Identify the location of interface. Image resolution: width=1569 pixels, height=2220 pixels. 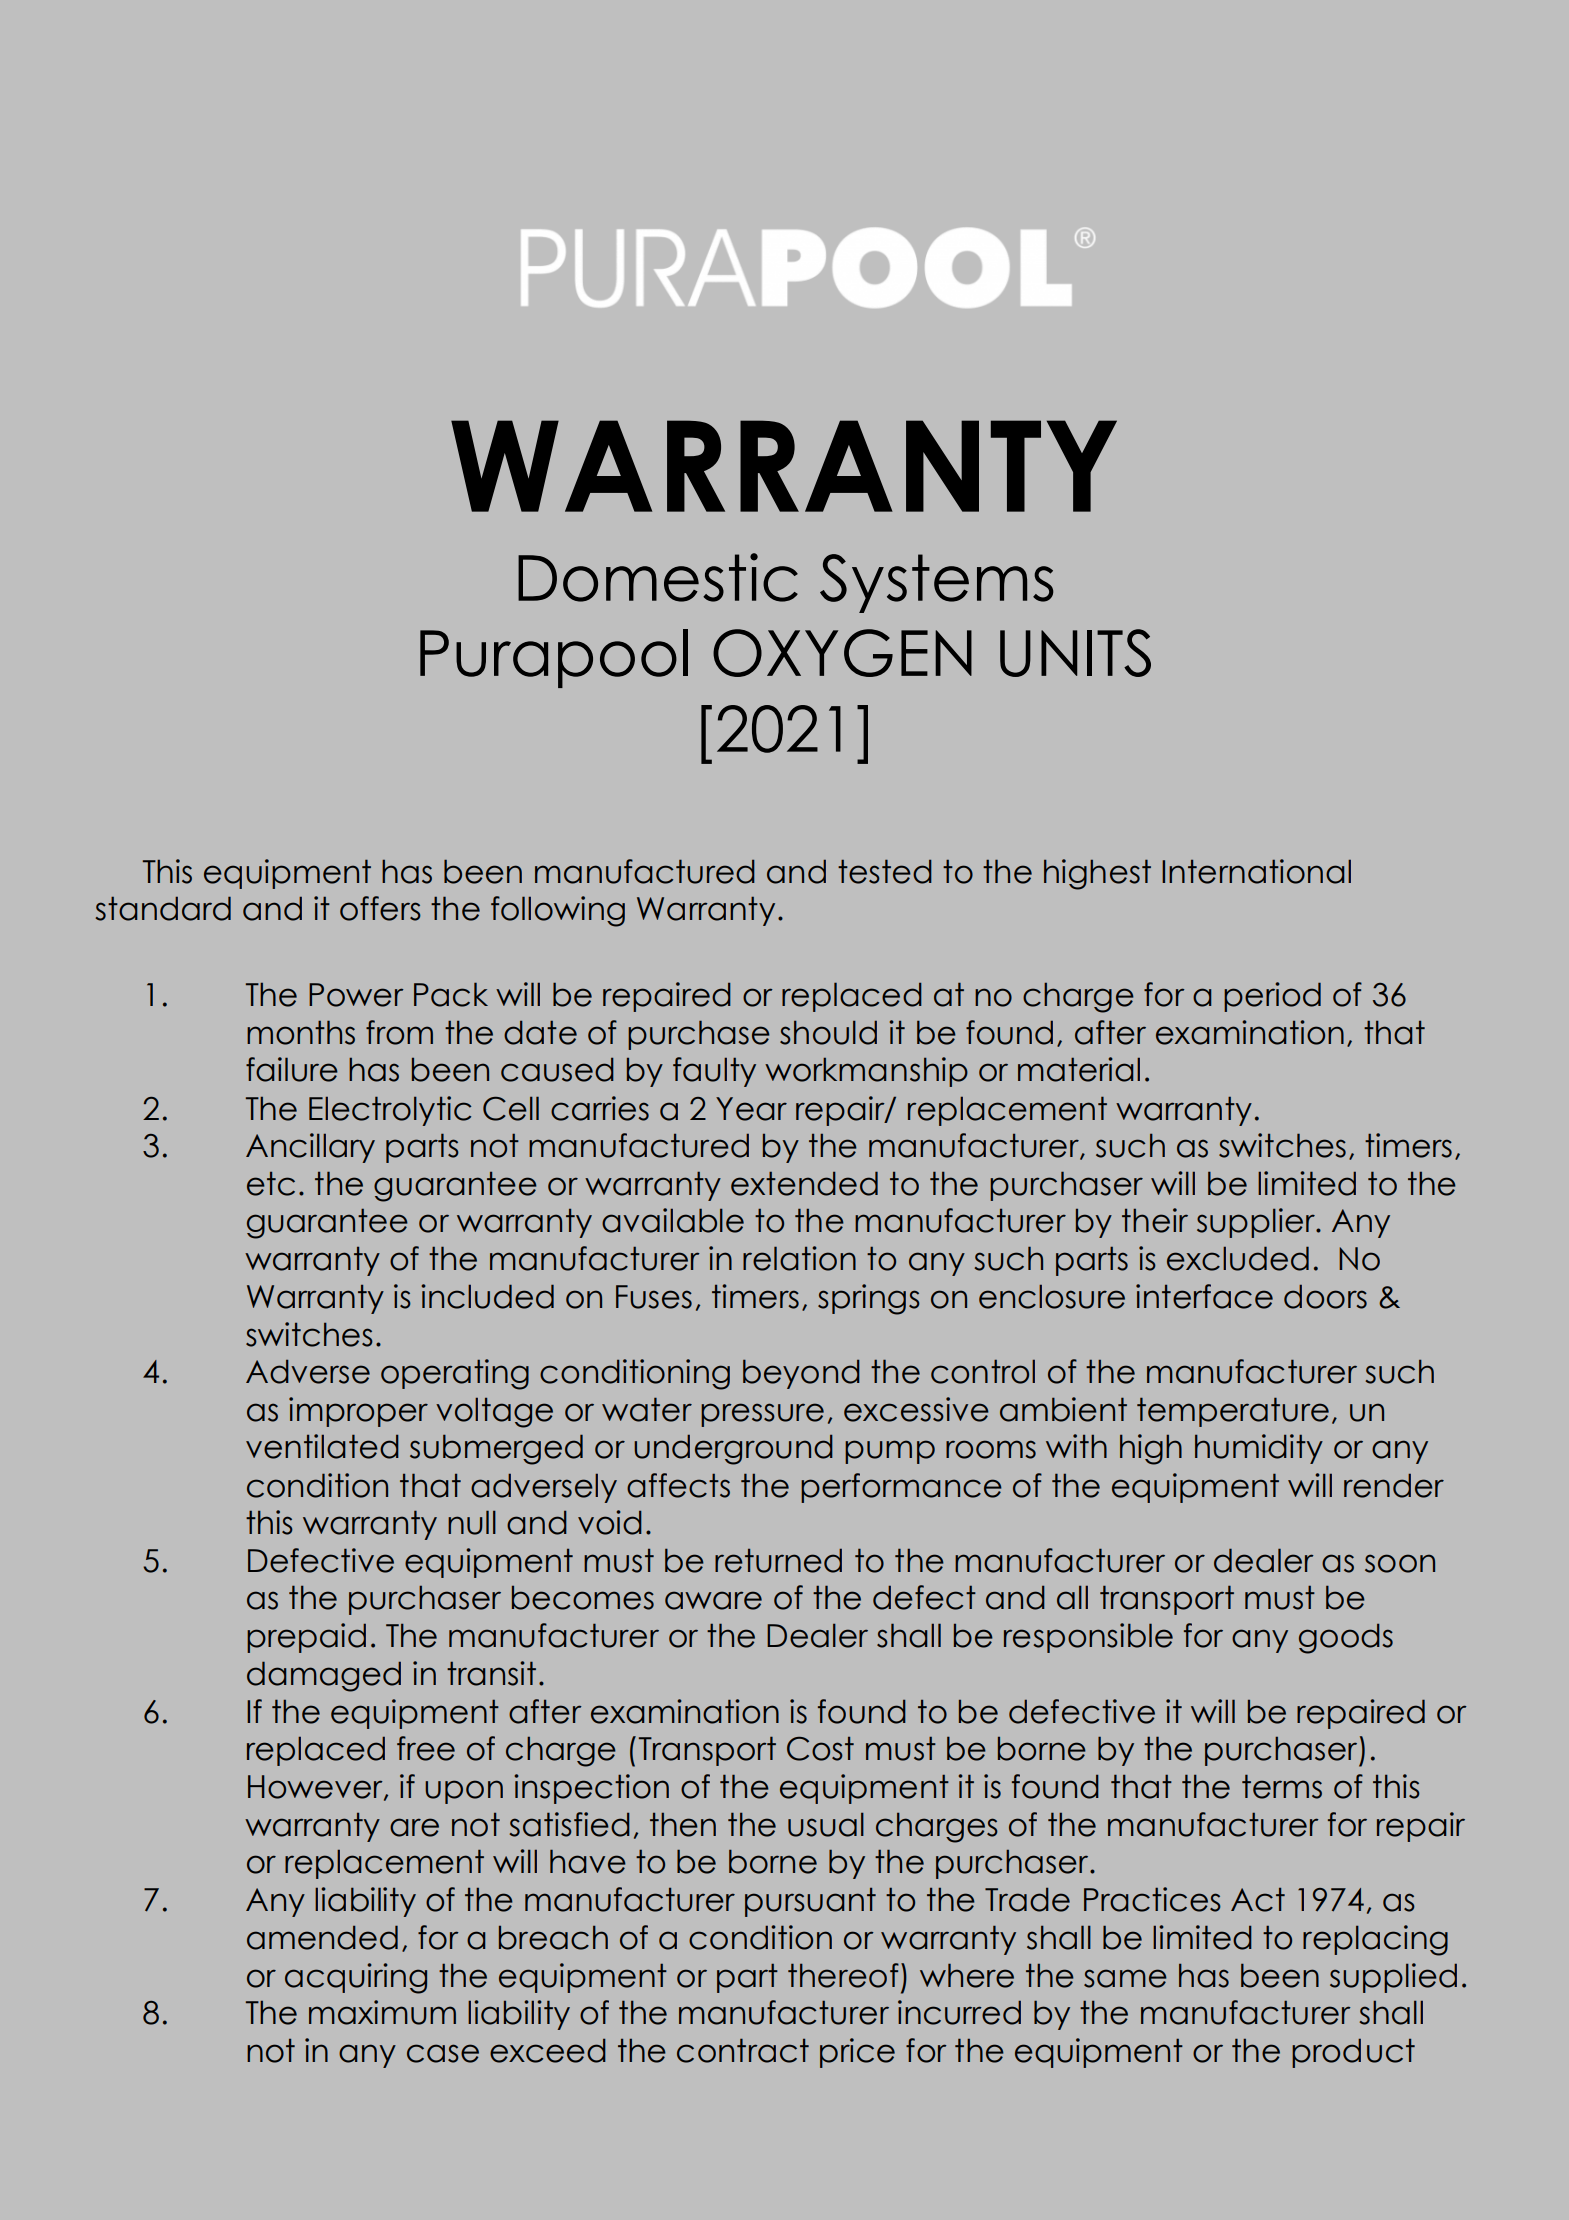
(1204, 1296).
